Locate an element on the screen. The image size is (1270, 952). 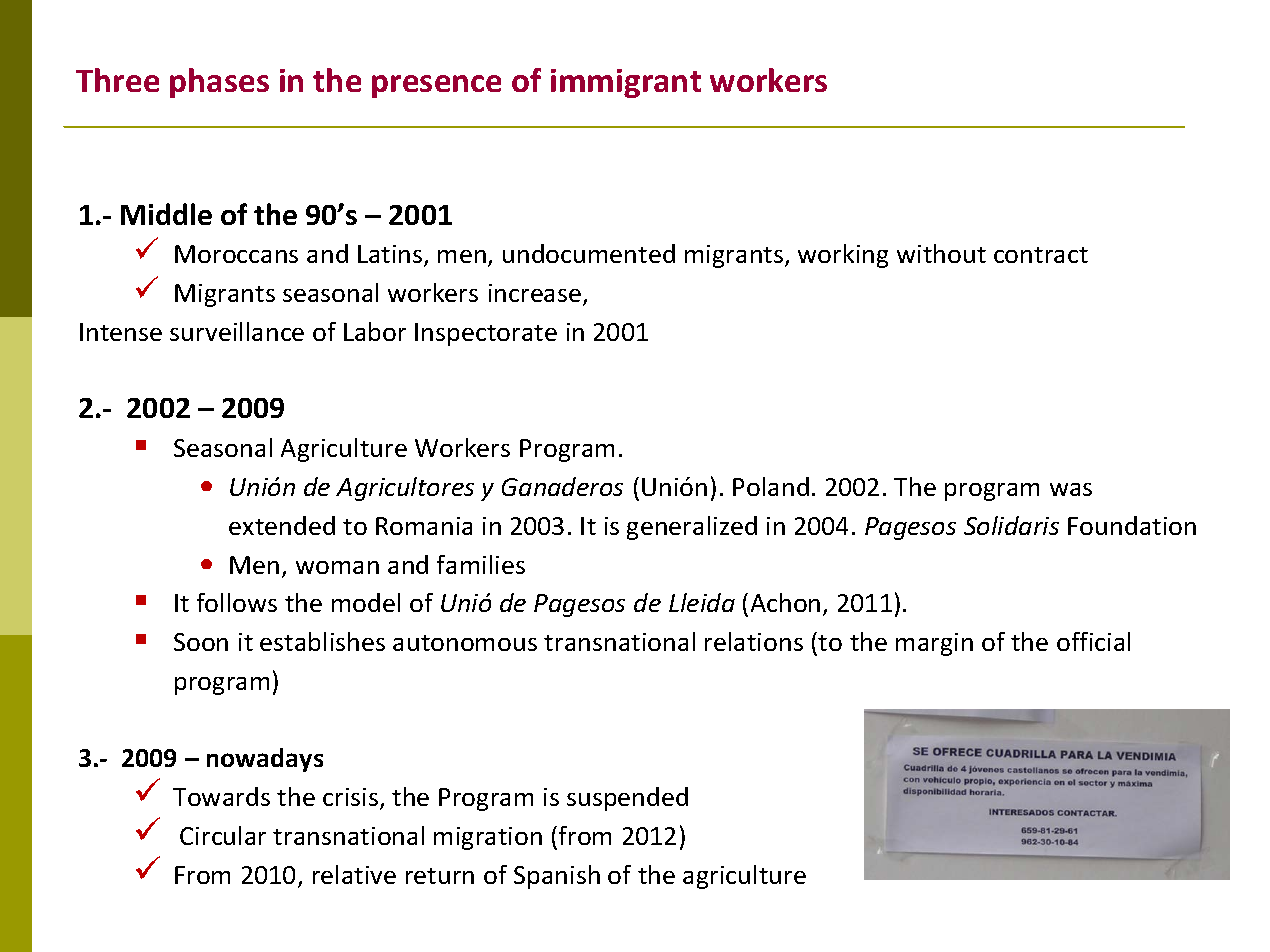
Circular is located at coordinates (223, 835).
